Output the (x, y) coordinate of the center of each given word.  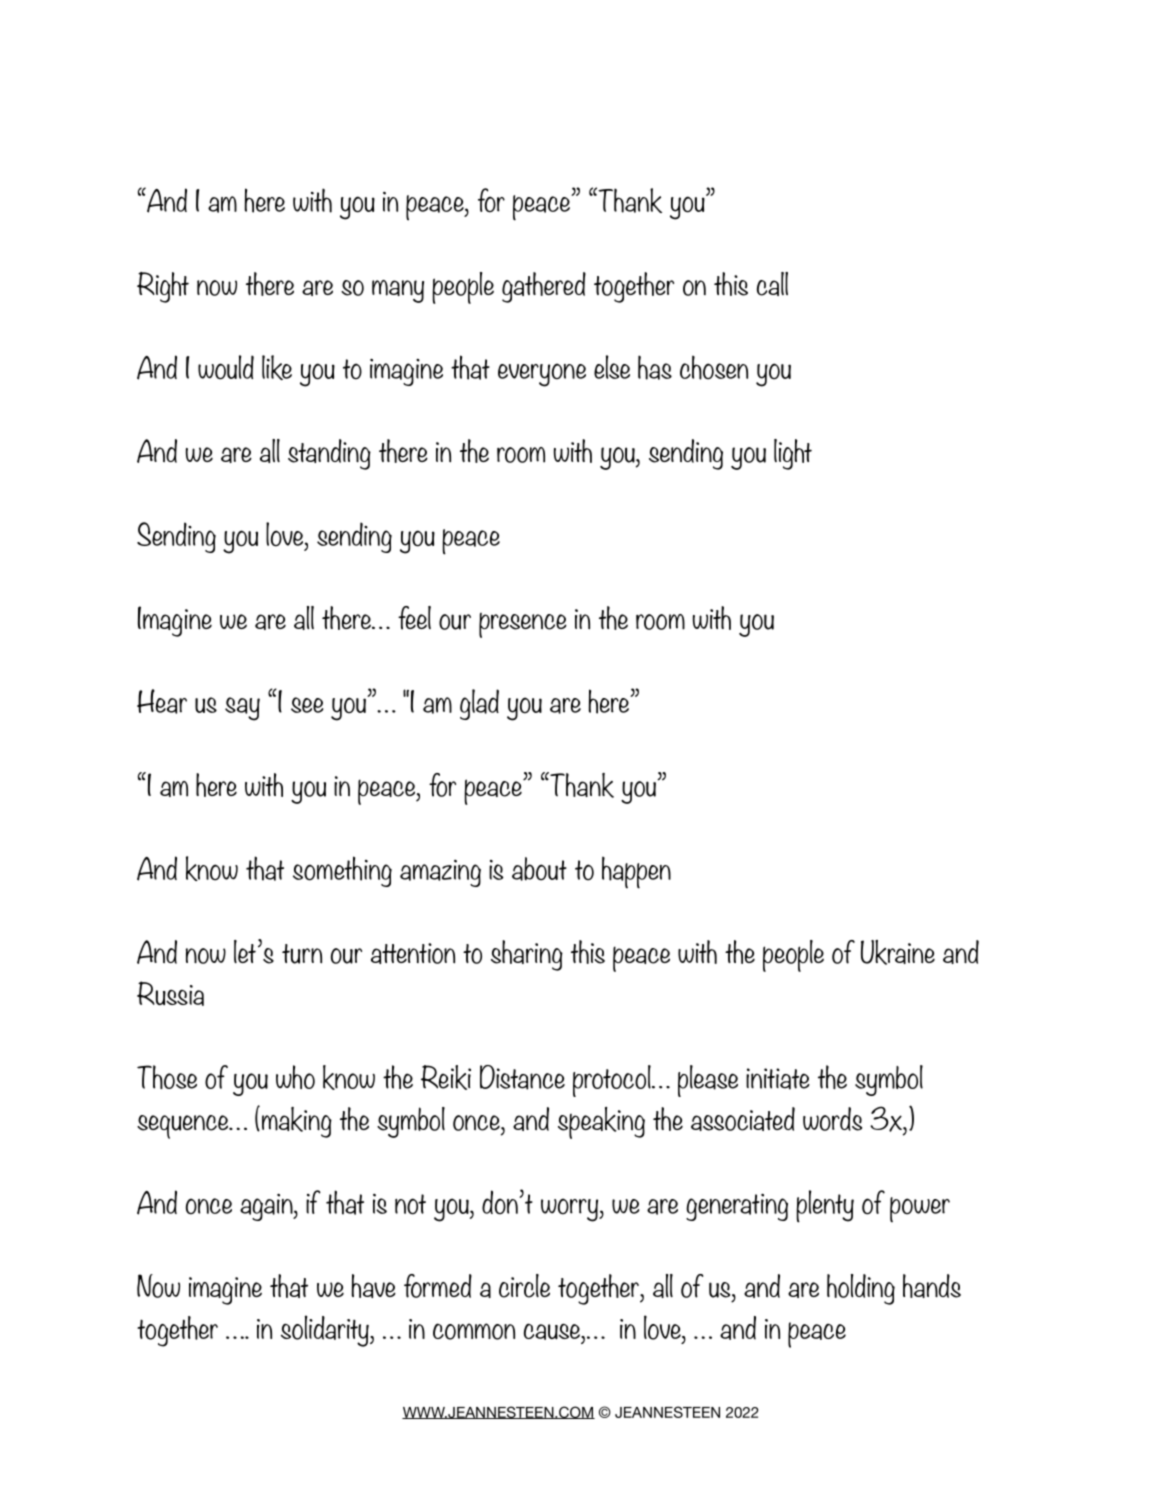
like (277, 367)
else (612, 367)
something (342, 871)
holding (861, 1289)
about (539, 869)
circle (524, 1286)
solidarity (326, 1331)
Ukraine (898, 952)
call (772, 284)
